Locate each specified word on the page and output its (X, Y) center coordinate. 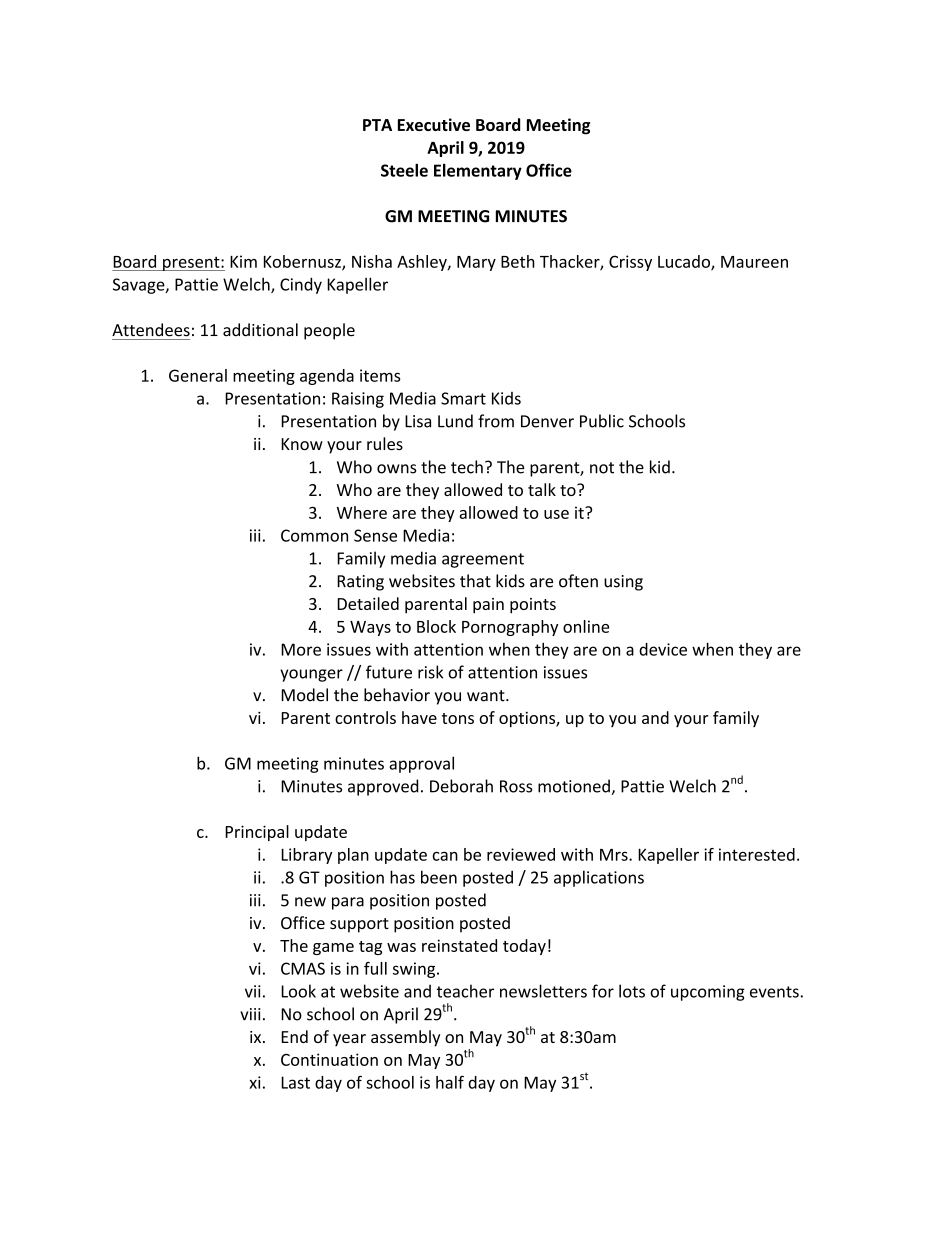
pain (488, 606)
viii (250, 1014)
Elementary (478, 172)
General (198, 375)
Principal (257, 833)
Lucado (685, 262)
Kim (243, 261)
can (445, 856)
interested (757, 854)
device (663, 649)
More (301, 649)
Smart (463, 398)
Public (602, 421)
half (450, 1082)
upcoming (708, 993)
